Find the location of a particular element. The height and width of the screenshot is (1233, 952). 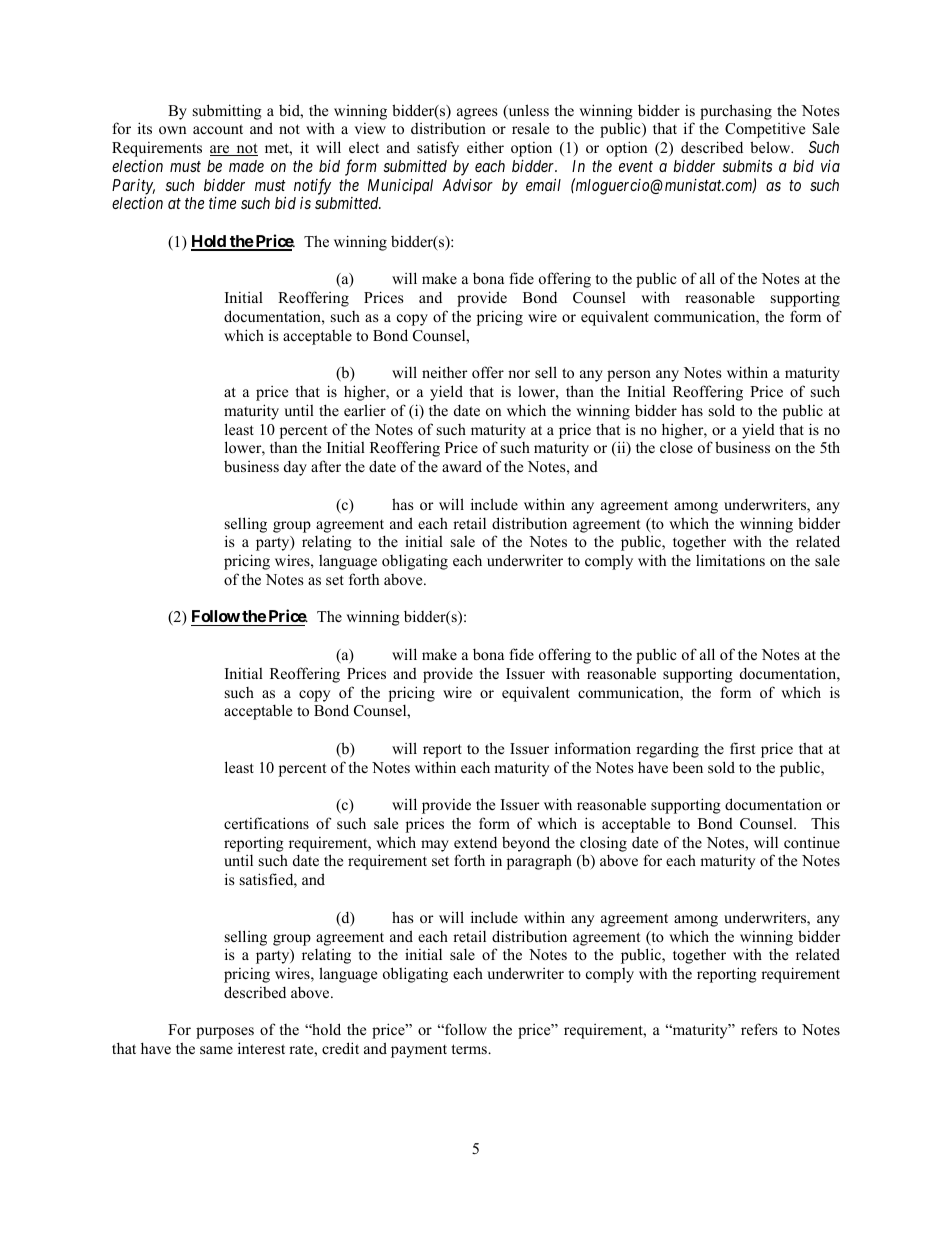

are is located at coordinates (221, 150).
